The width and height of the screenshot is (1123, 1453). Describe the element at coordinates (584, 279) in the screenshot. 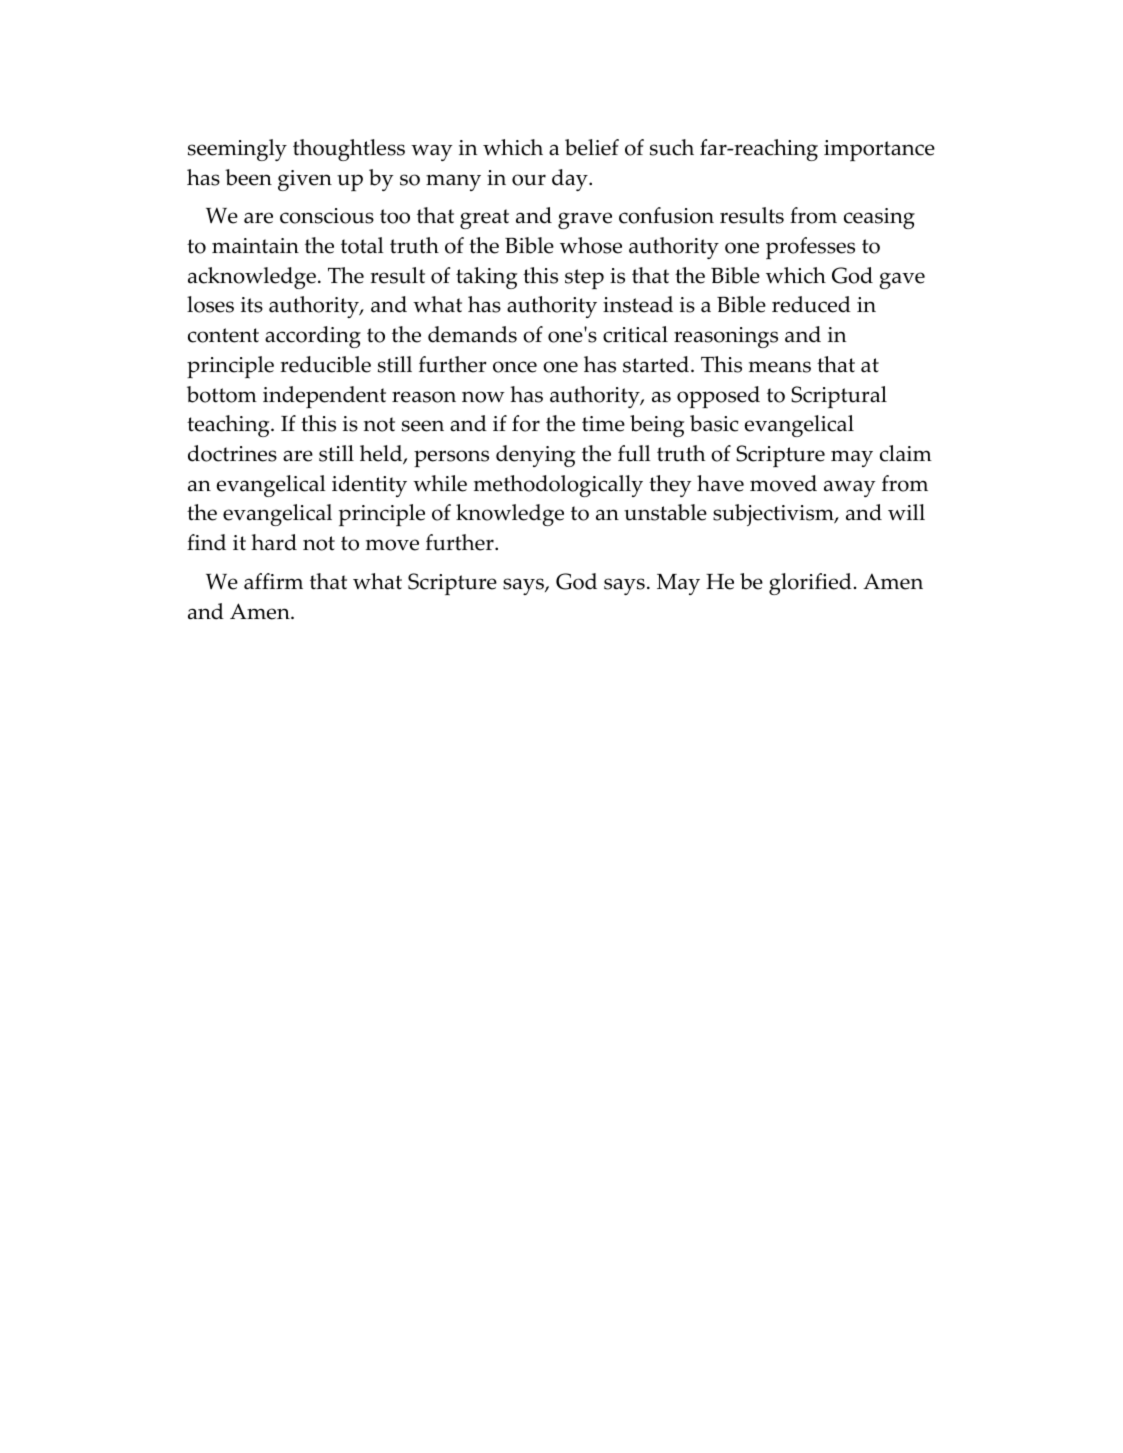

I see `step` at that location.
